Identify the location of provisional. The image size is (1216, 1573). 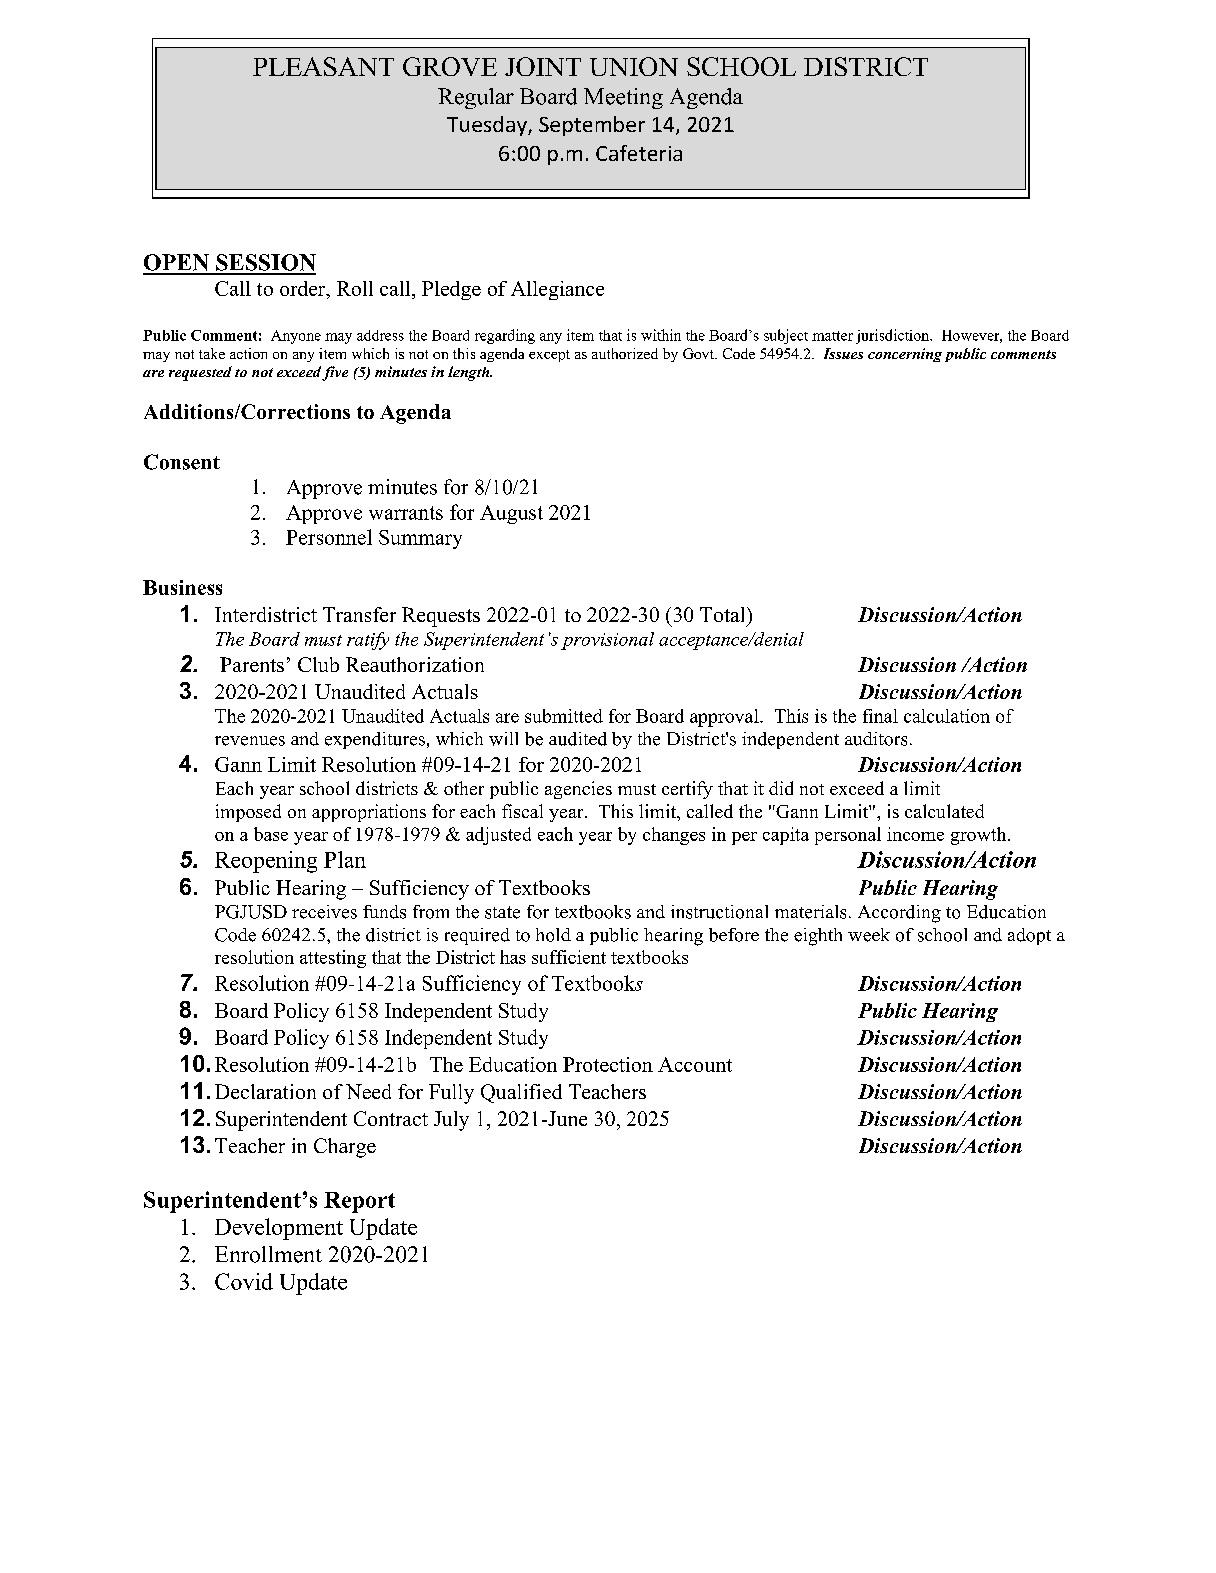
(607, 641).
